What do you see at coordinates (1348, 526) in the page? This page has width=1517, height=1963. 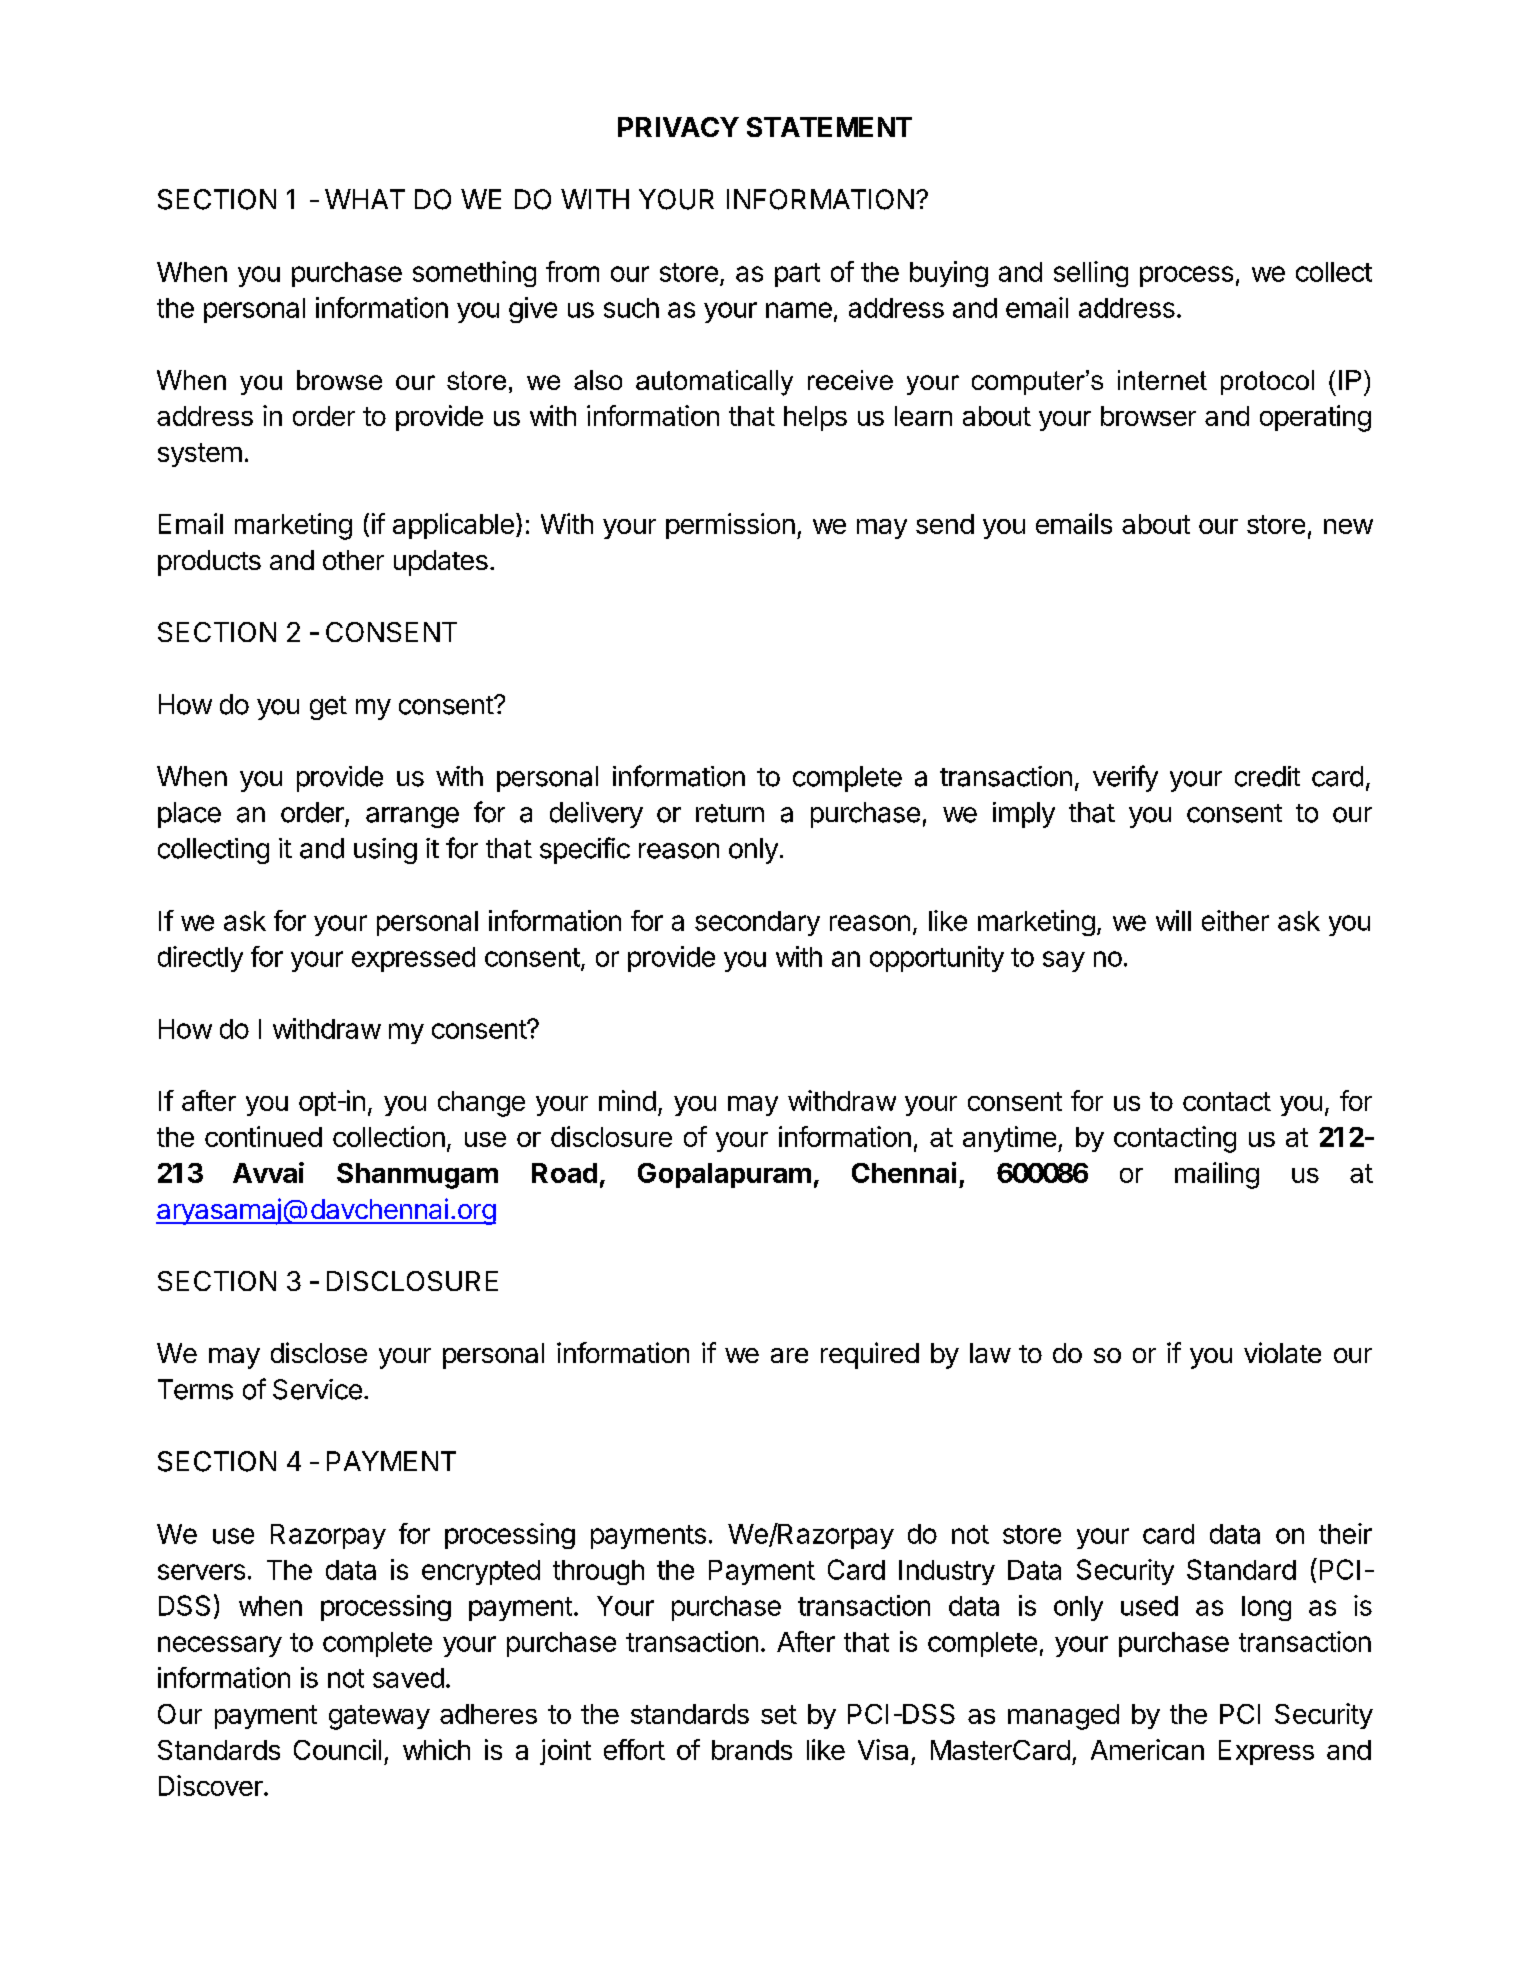 I see `new` at bounding box center [1348, 526].
